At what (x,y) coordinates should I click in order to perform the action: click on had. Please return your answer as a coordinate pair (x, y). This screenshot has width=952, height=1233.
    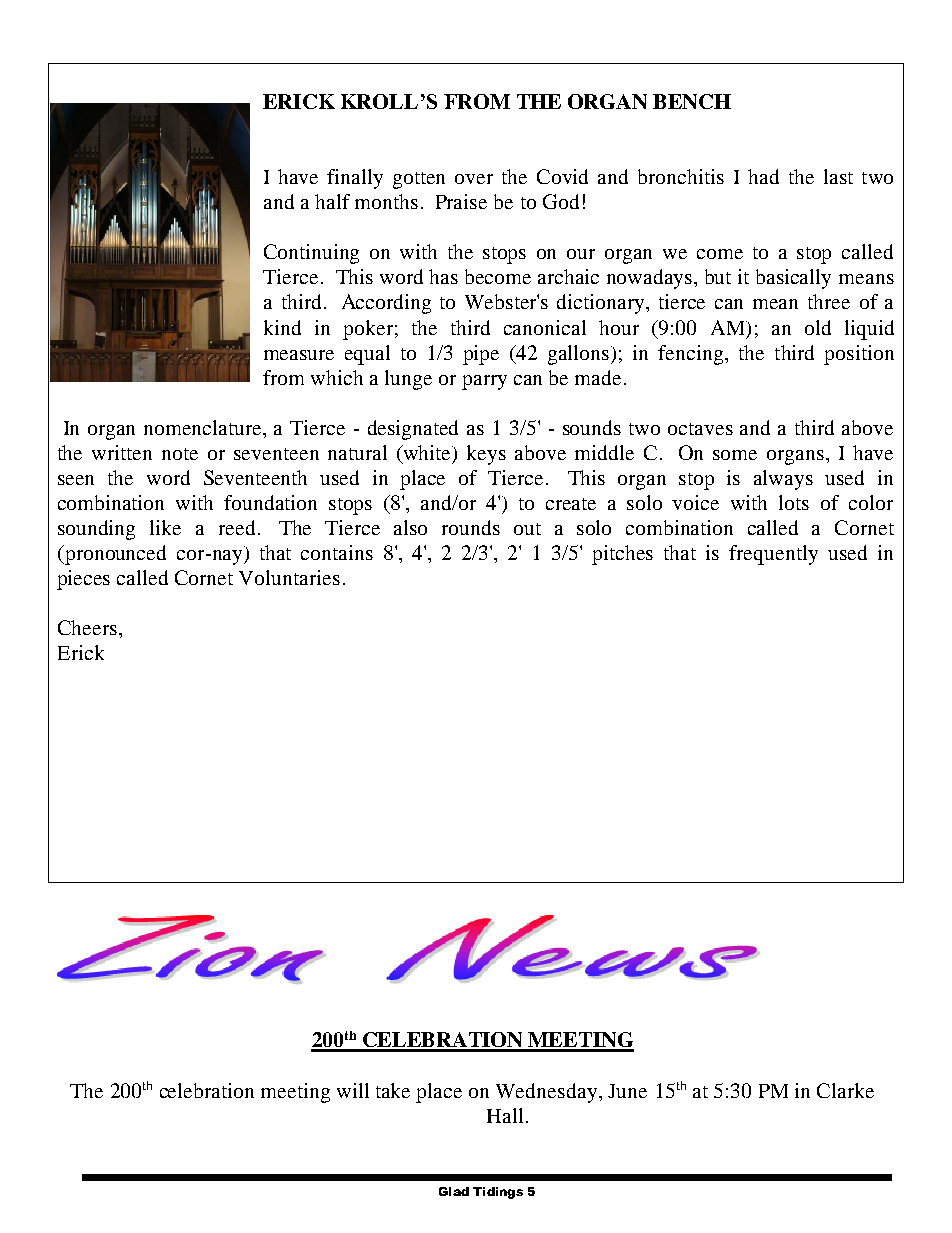
    Looking at the image, I should click on (763, 176).
